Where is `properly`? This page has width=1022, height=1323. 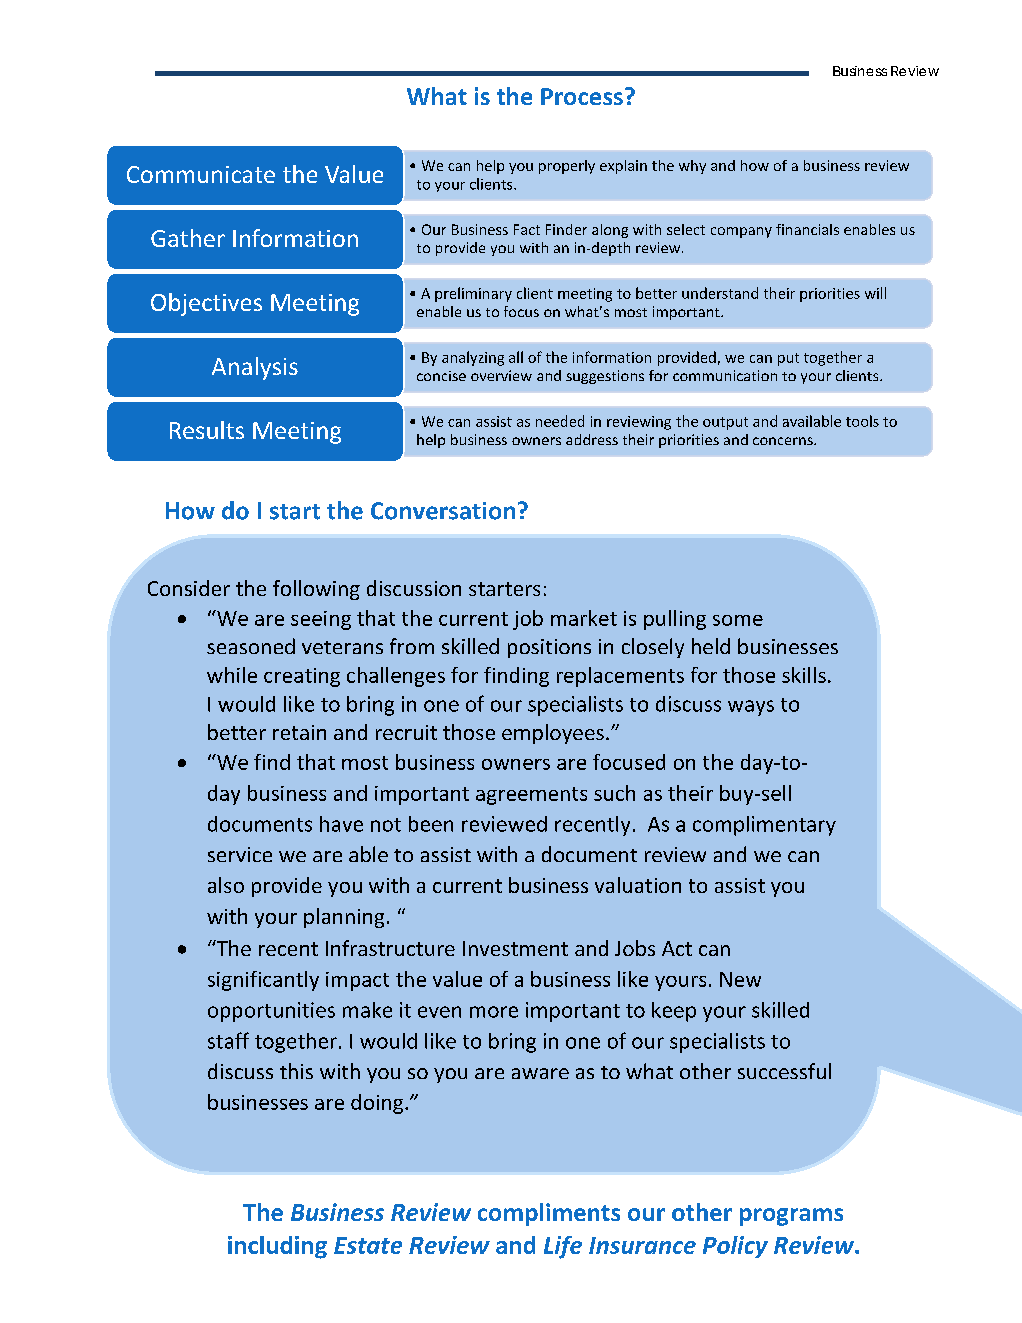
properly is located at coordinates (567, 167).
